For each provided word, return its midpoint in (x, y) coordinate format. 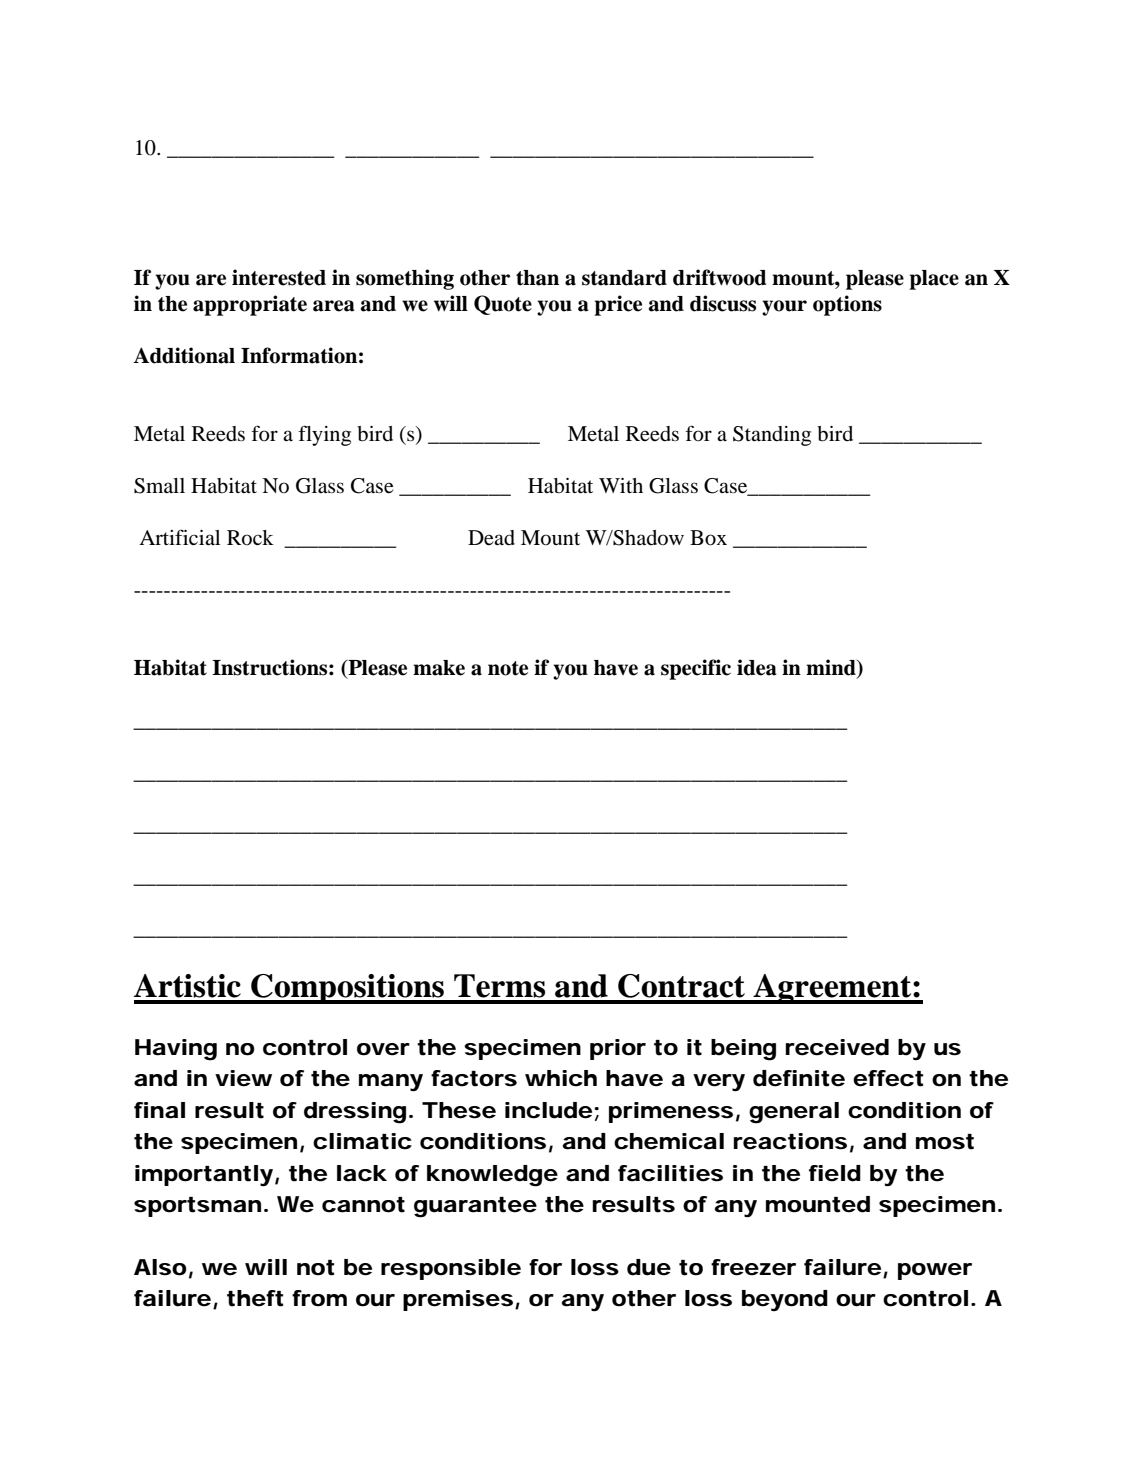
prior (618, 1049)
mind (832, 668)
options (847, 305)
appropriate (250, 305)
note (508, 668)
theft (255, 1298)
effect (888, 1078)
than (537, 278)
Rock (250, 538)
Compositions (348, 989)
